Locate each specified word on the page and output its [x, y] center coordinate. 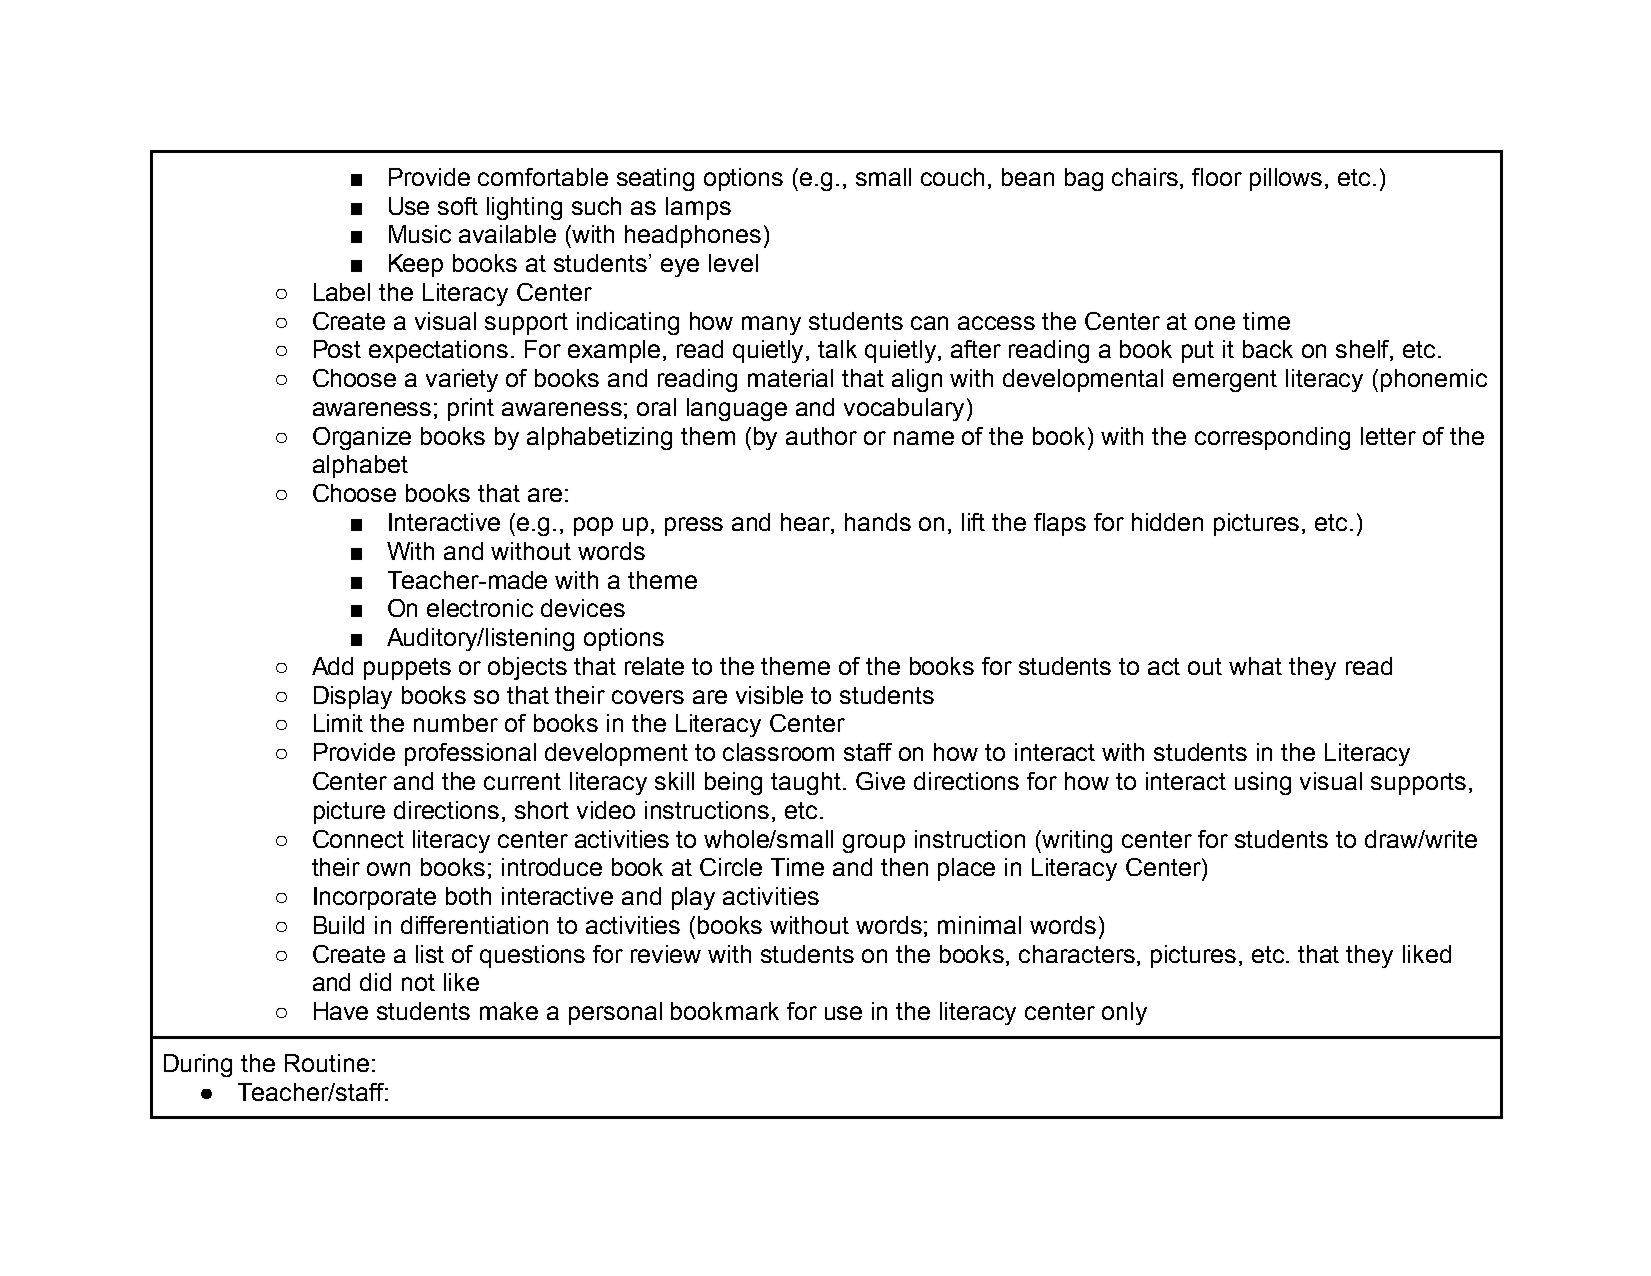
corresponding [1272, 438]
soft [458, 206]
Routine [327, 1063]
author [821, 436]
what [1255, 666]
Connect [358, 839]
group [874, 843]
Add [332, 666]
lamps [698, 208]
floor [1217, 177]
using [1263, 783]
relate [654, 666]
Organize [362, 438]
